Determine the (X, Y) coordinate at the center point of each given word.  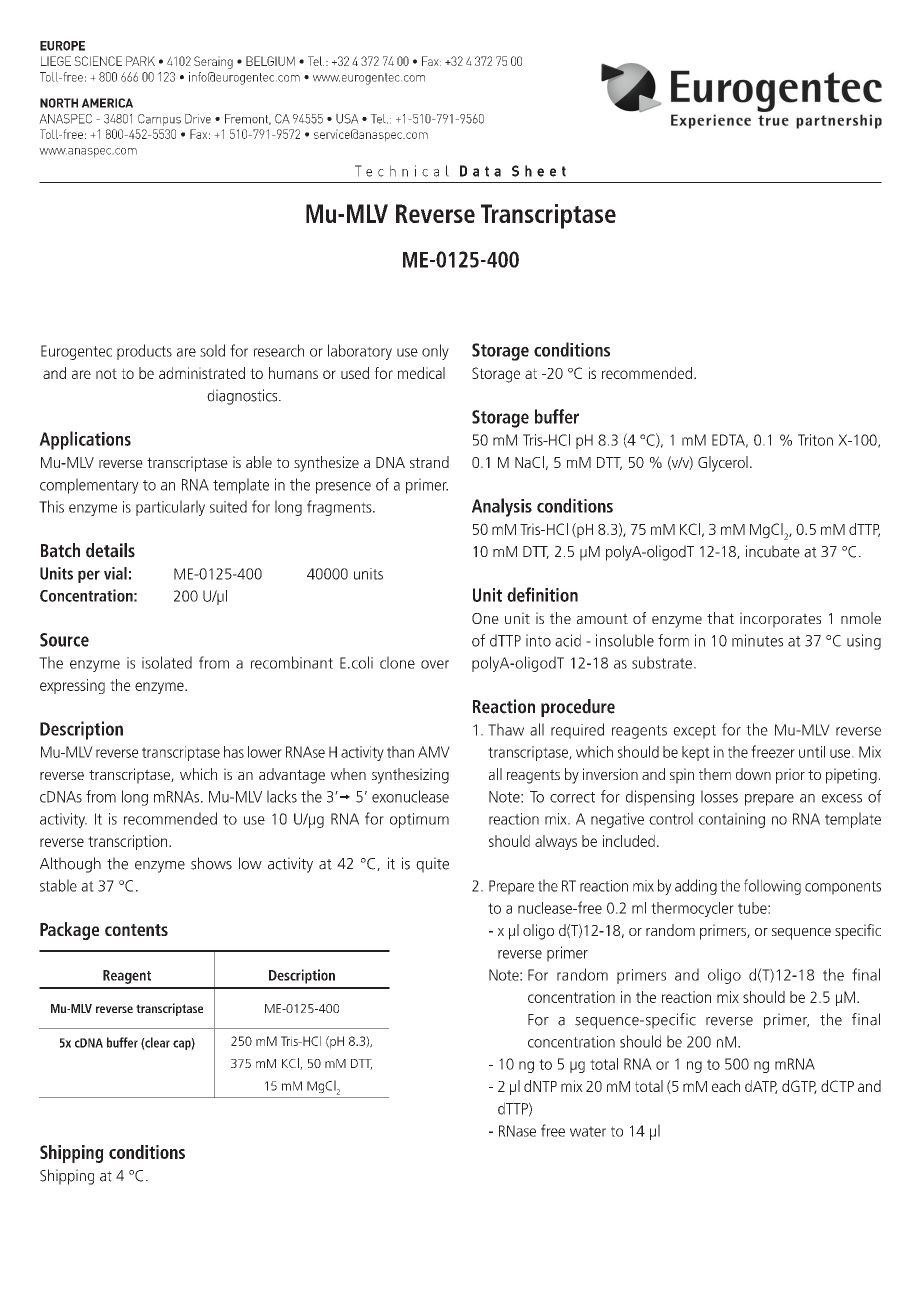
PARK (140, 61)
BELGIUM (270, 61)
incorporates (780, 620)
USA (347, 119)
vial (115, 573)
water (588, 1131)
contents (136, 930)
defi (520, 594)
